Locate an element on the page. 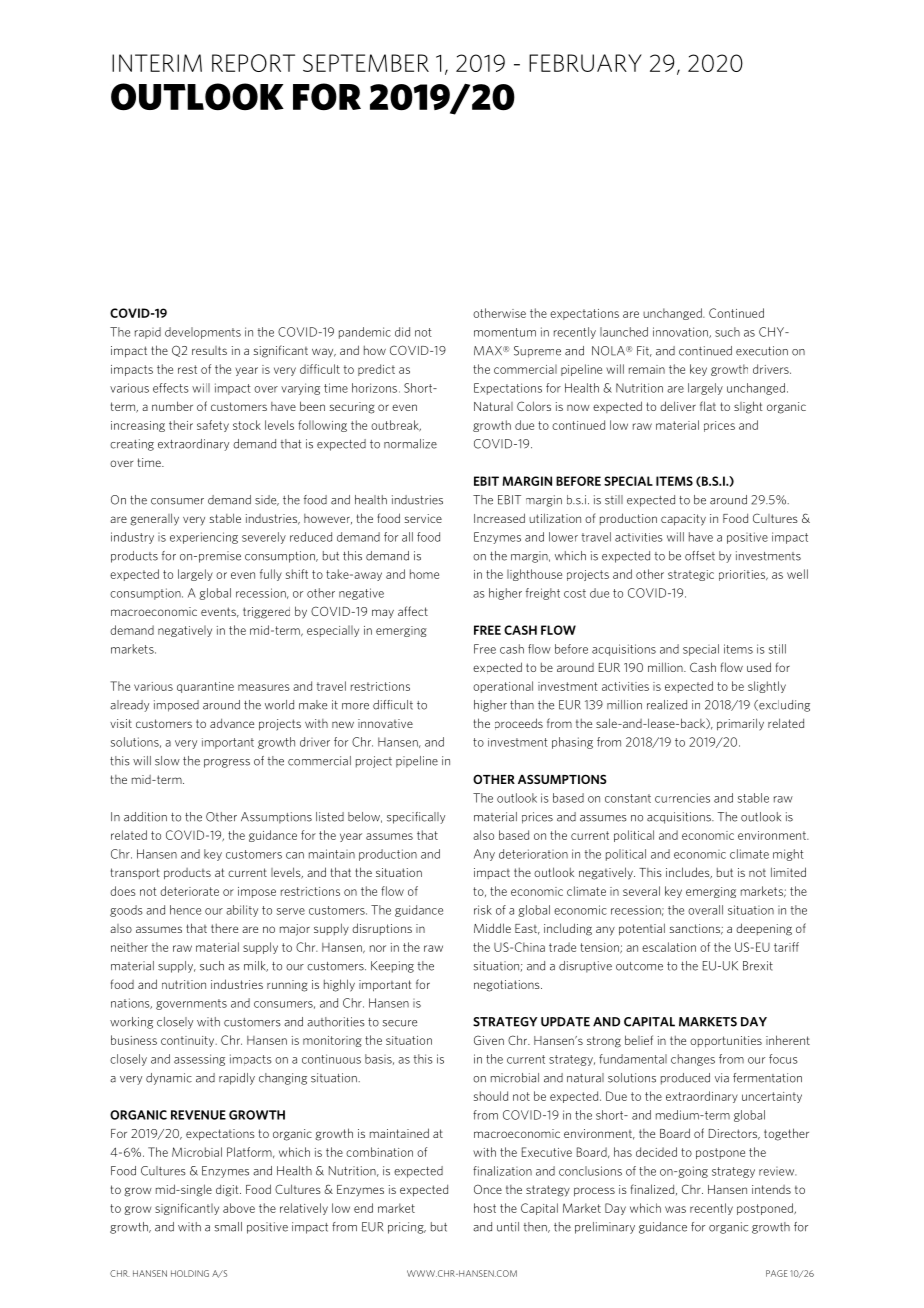 The width and height of the page is (924, 1308). quarantine is located at coordinates (205, 687).
